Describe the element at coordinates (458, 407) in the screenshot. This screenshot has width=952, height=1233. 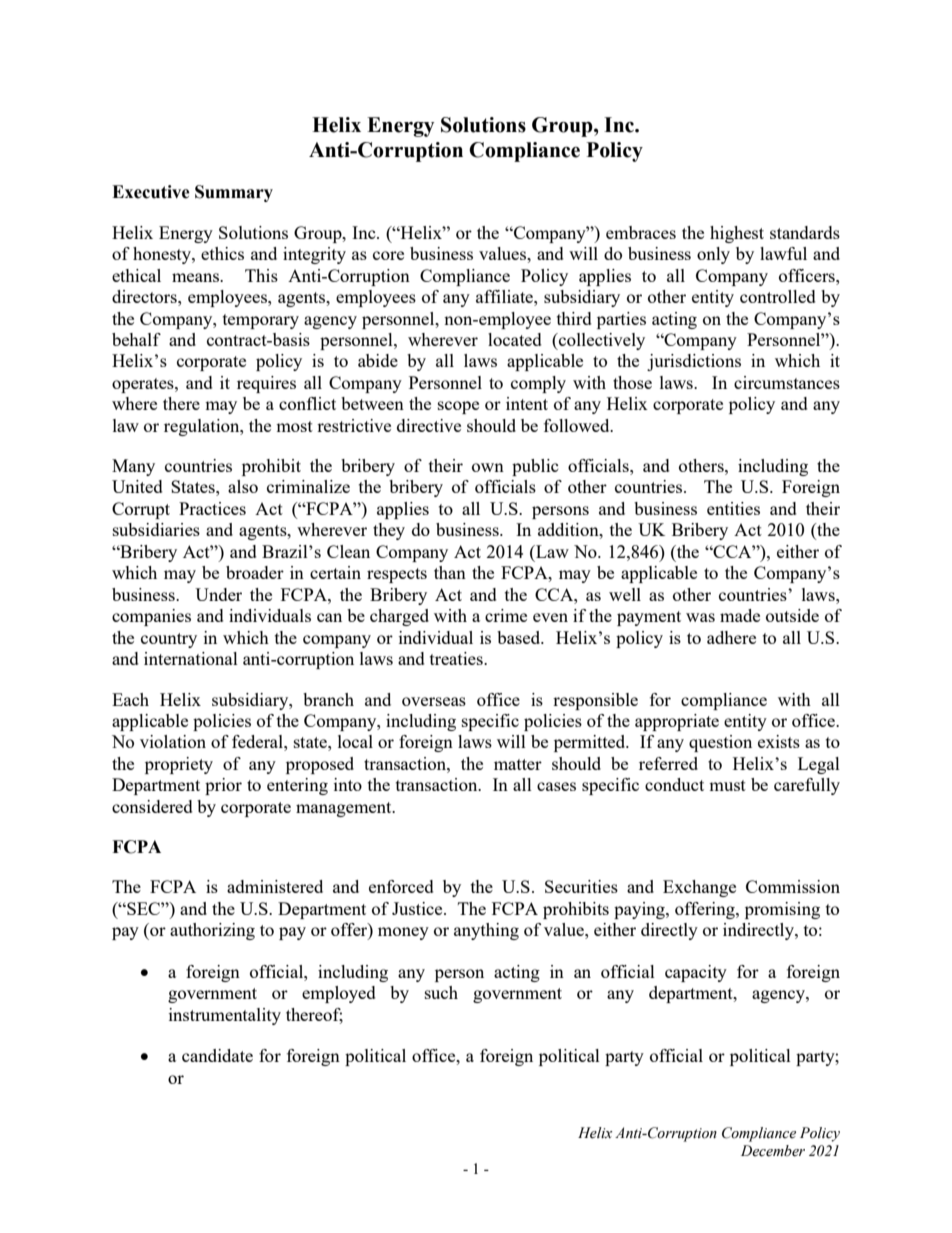
I see `scope` at that location.
